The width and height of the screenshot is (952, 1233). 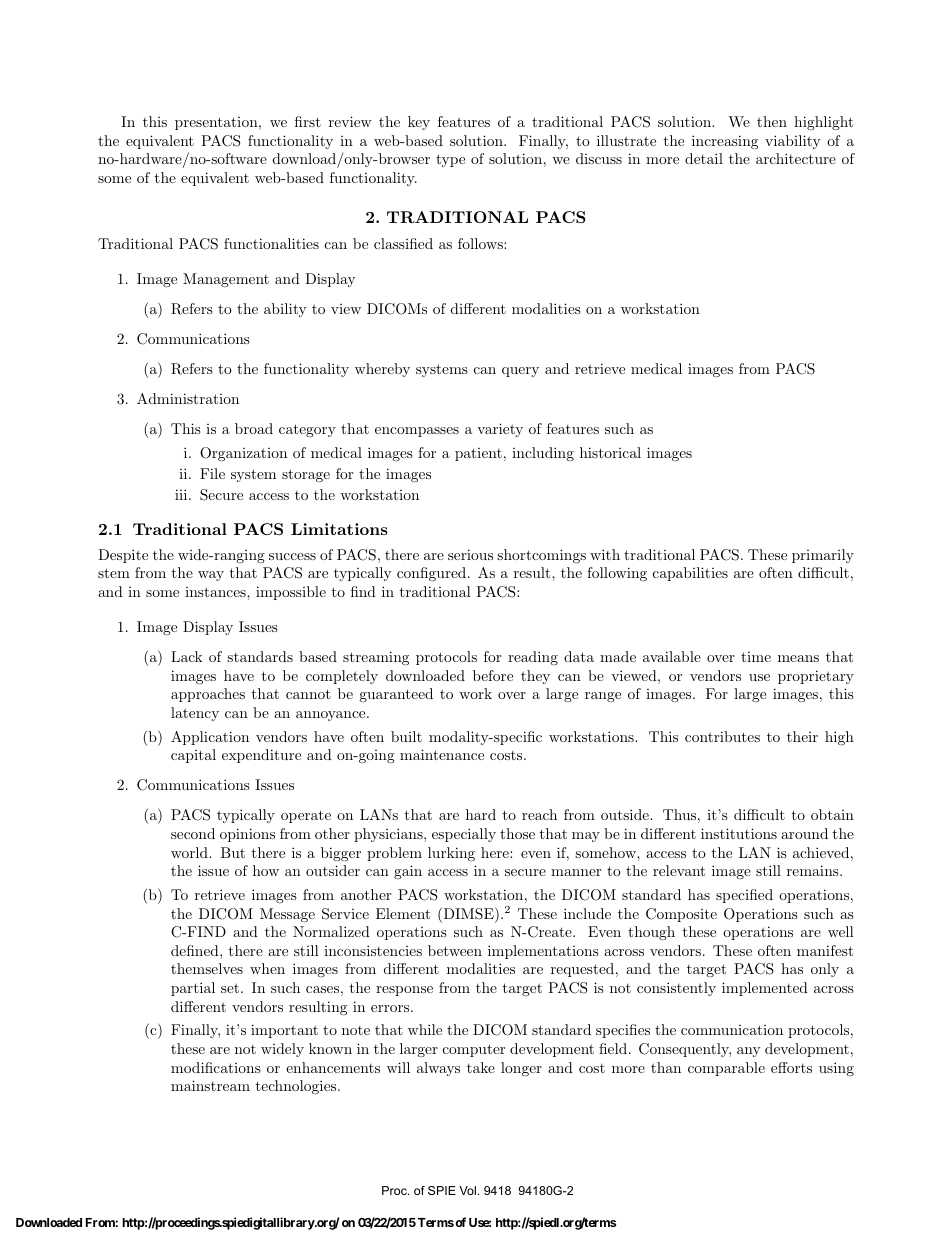 What do you see at coordinates (193, 756) in the screenshot?
I see `capital` at bounding box center [193, 756].
